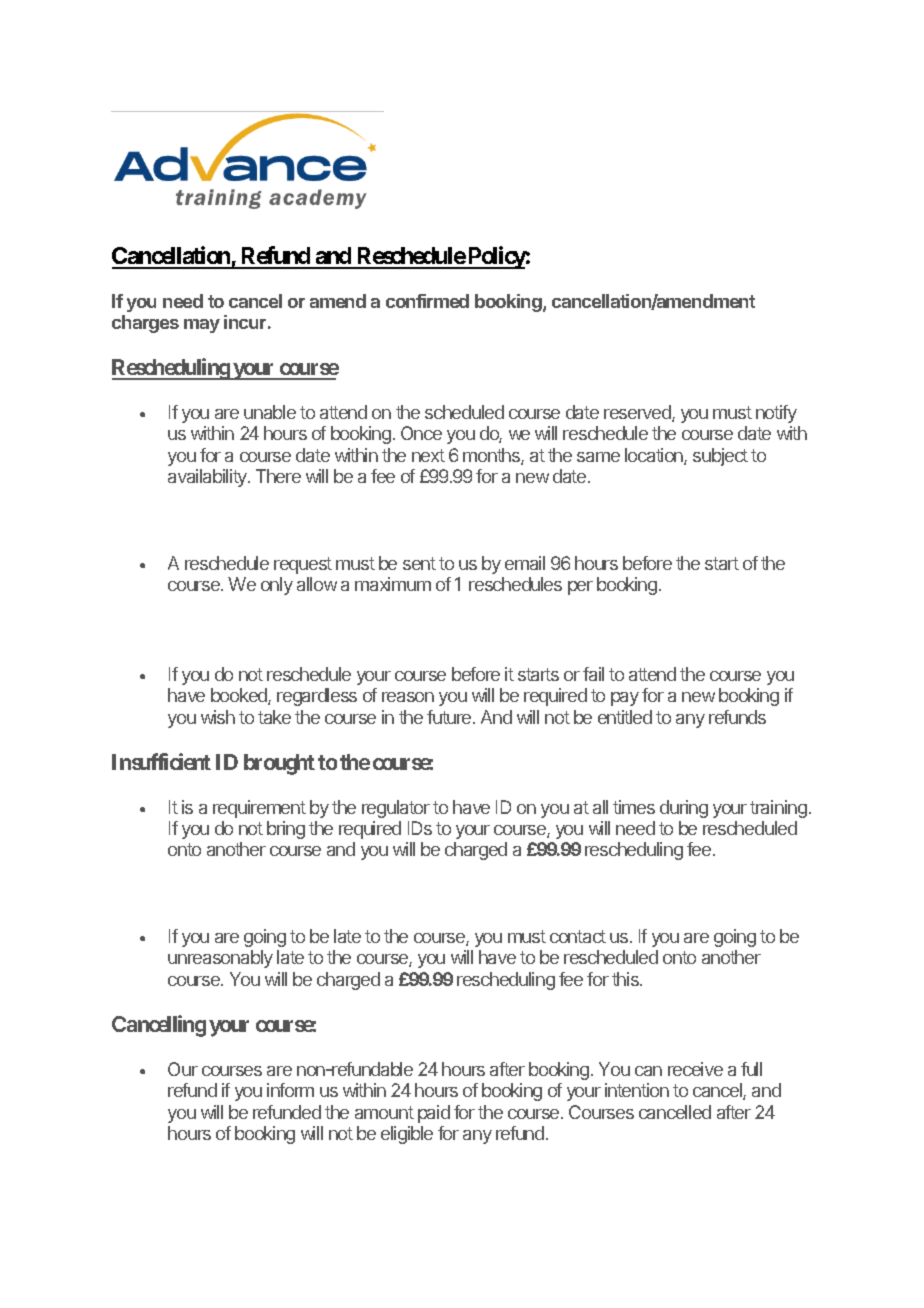  I want to click on paid, so click(434, 1114).
